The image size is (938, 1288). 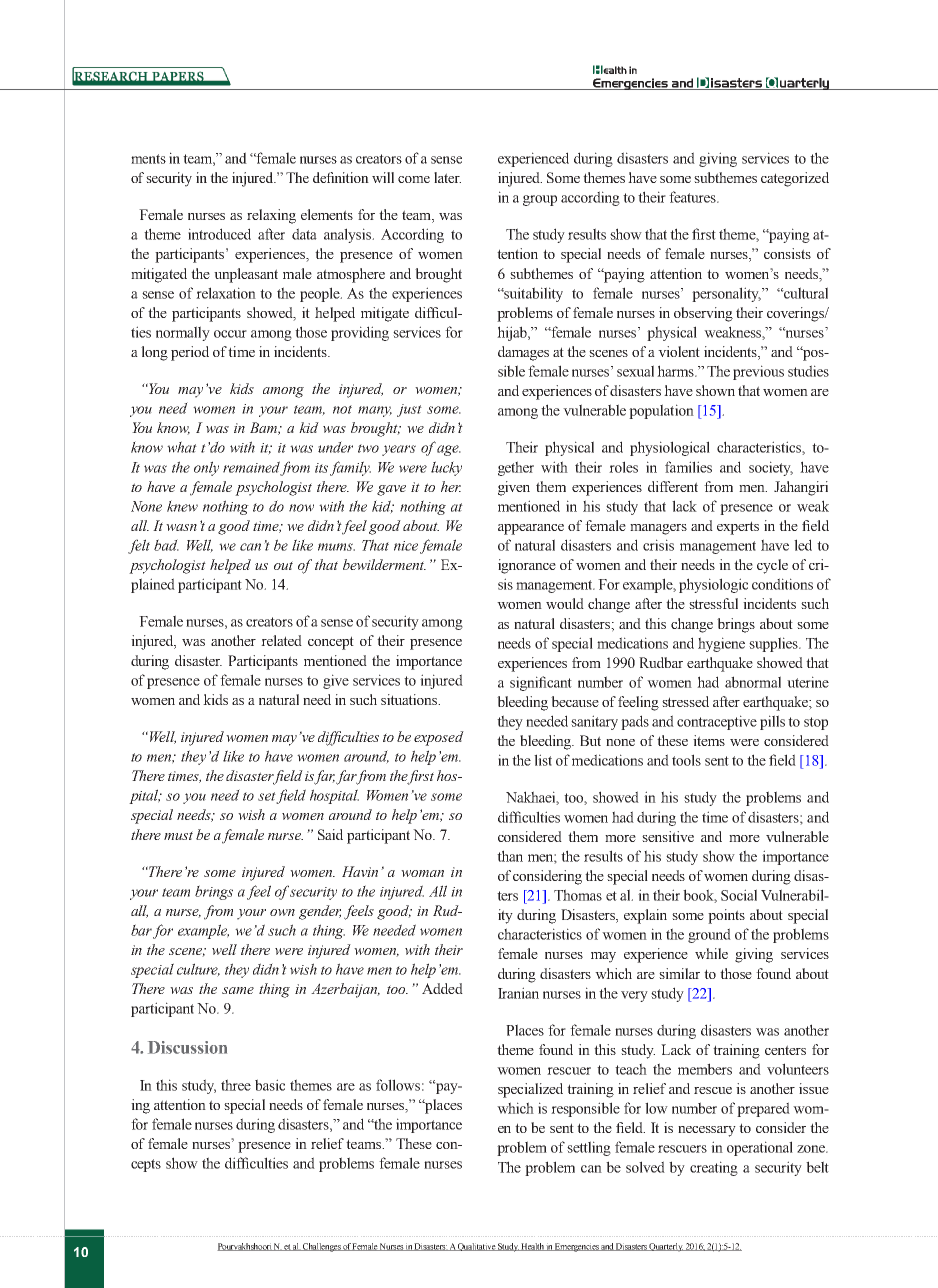 I want to click on related, so click(x=281, y=640).
